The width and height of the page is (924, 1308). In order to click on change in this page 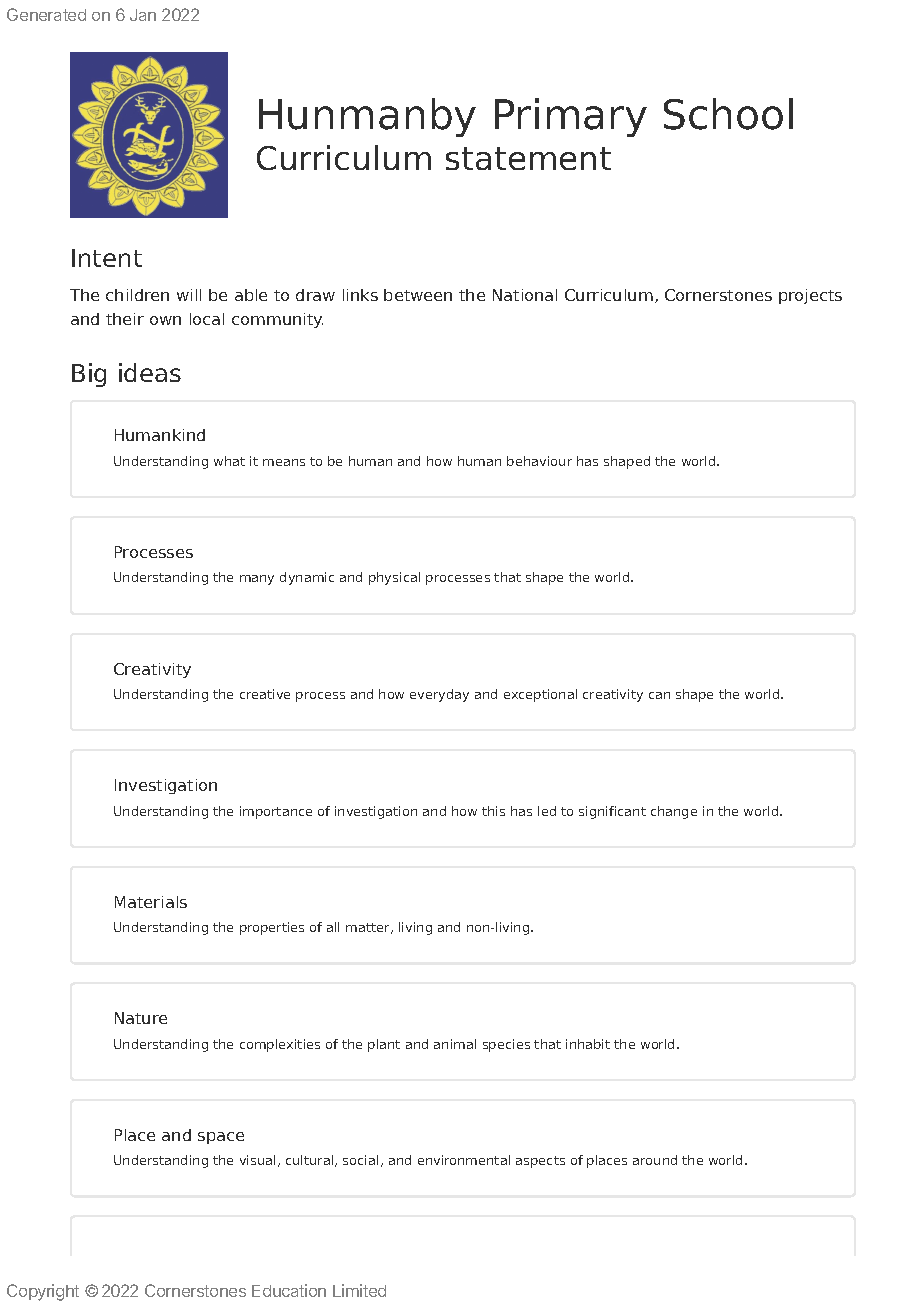, I will do `click(674, 812)`.
